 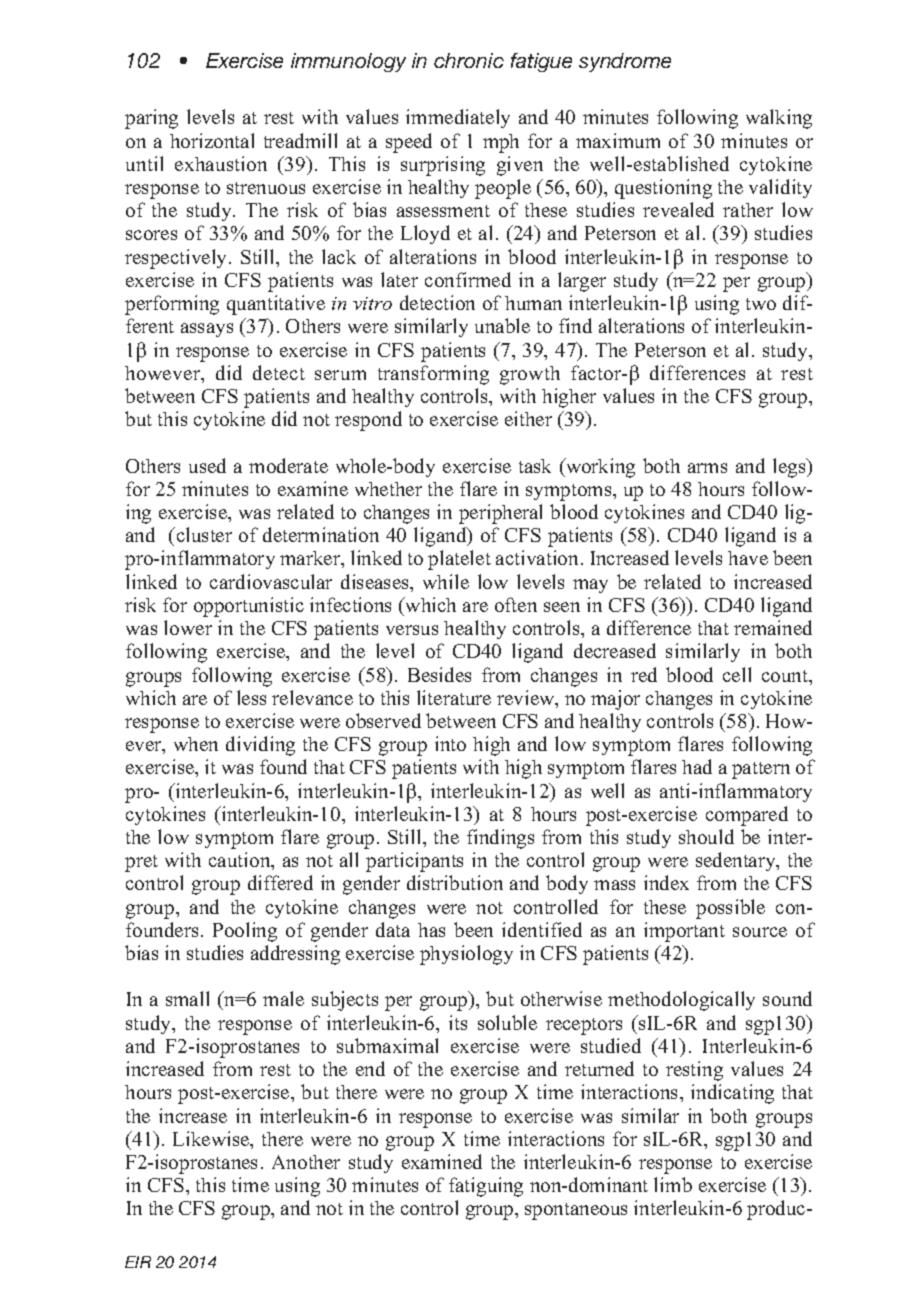 What do you see at coordinates (707, 468) in the screenshot?
I see `arms` at bounding box center [707, 468].
